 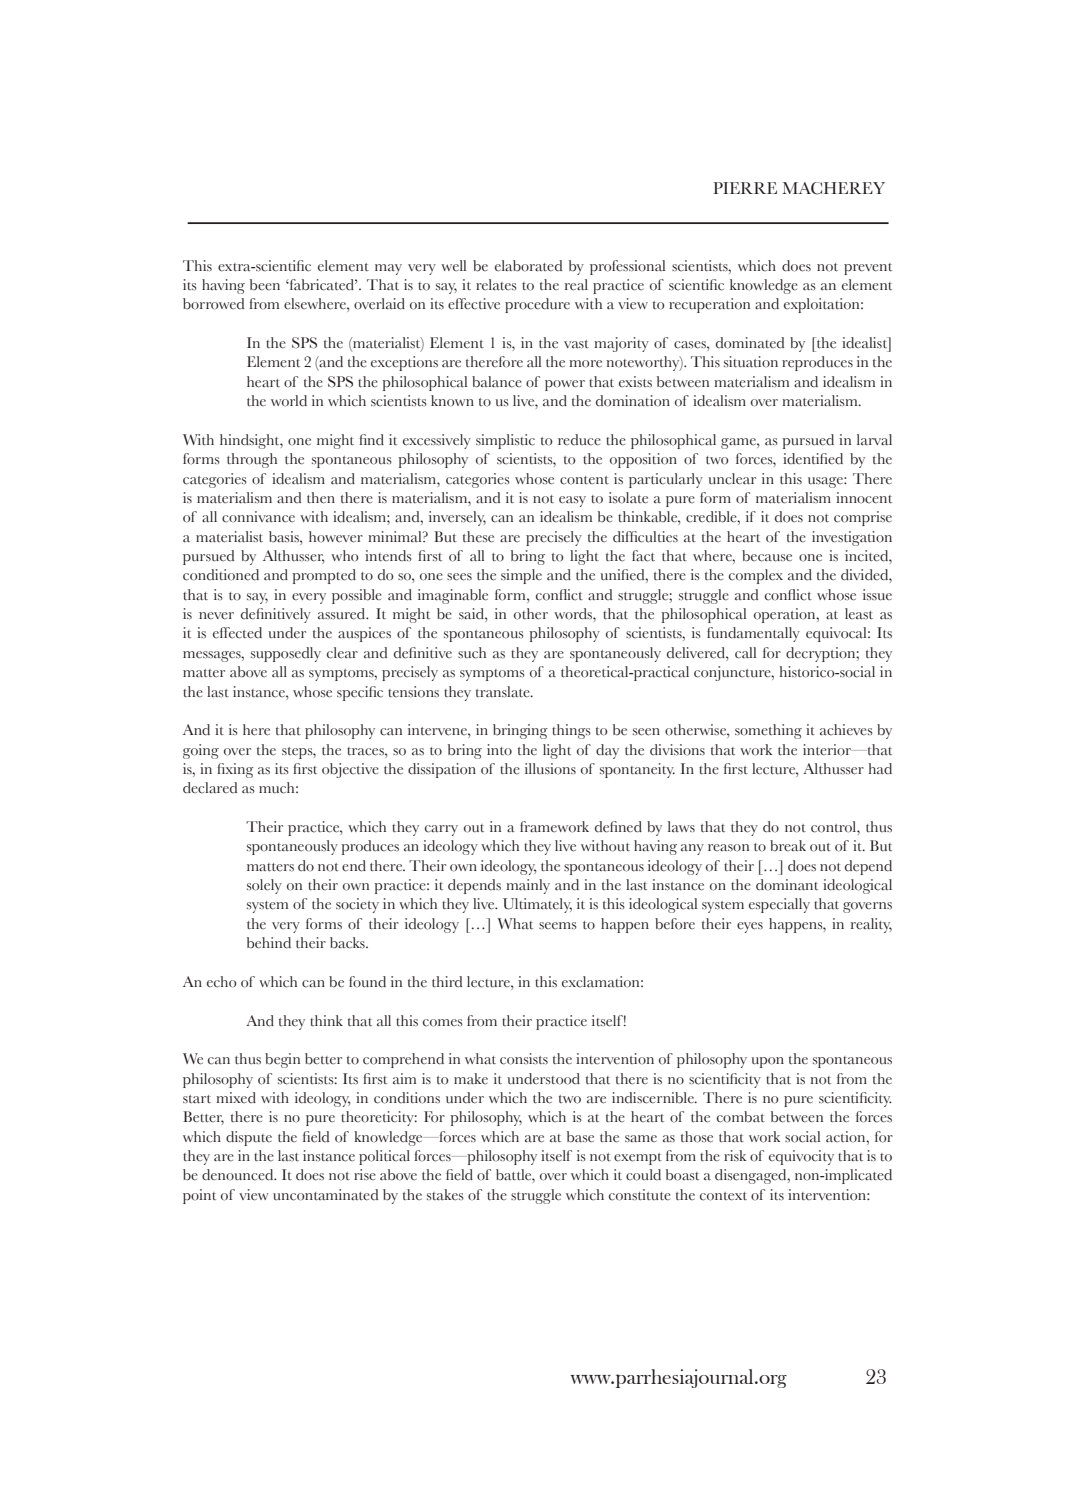 I want to click on seems, so click(x=558, y=925).
